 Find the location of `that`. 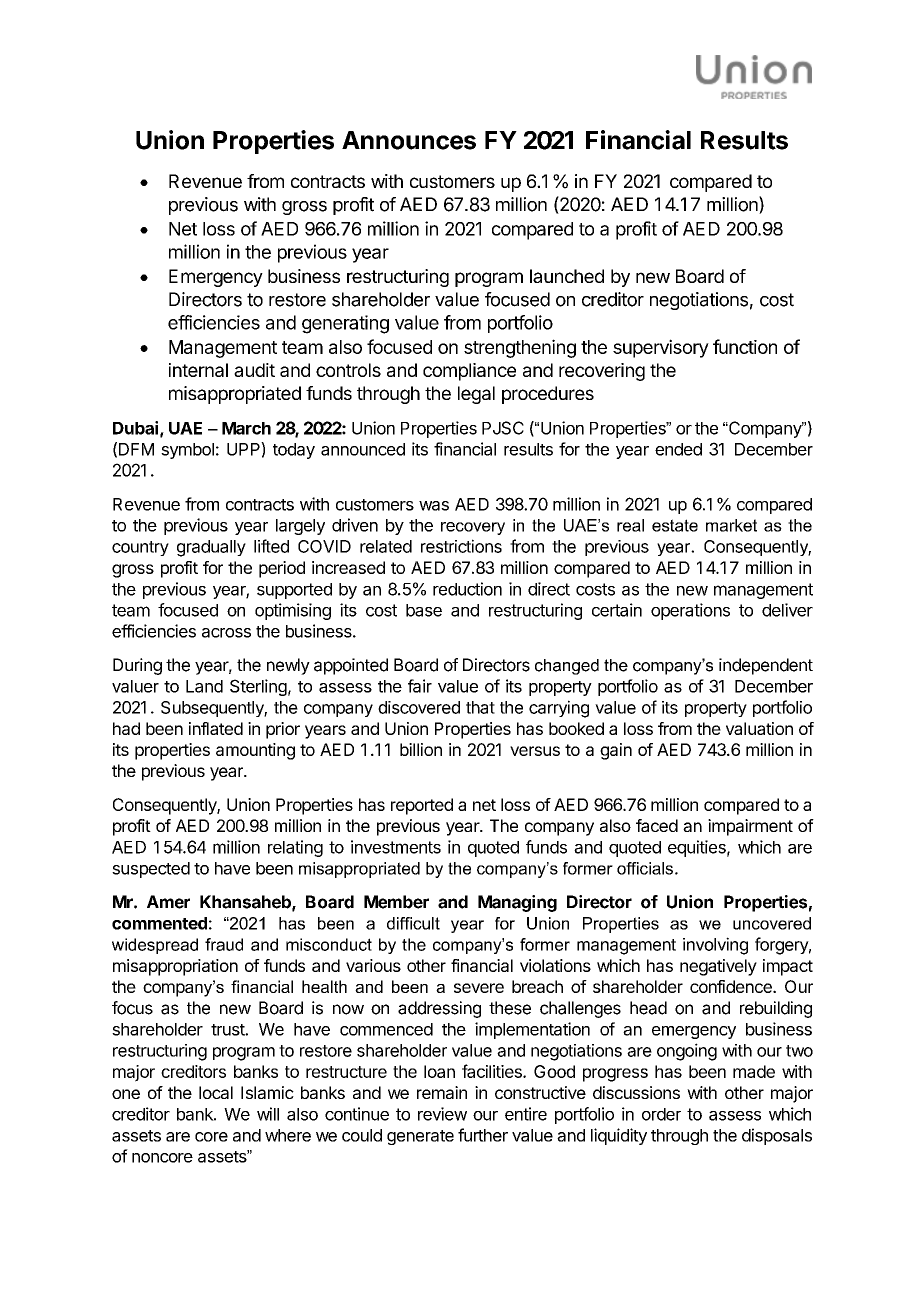

that is located at coordinates (480, 707).
